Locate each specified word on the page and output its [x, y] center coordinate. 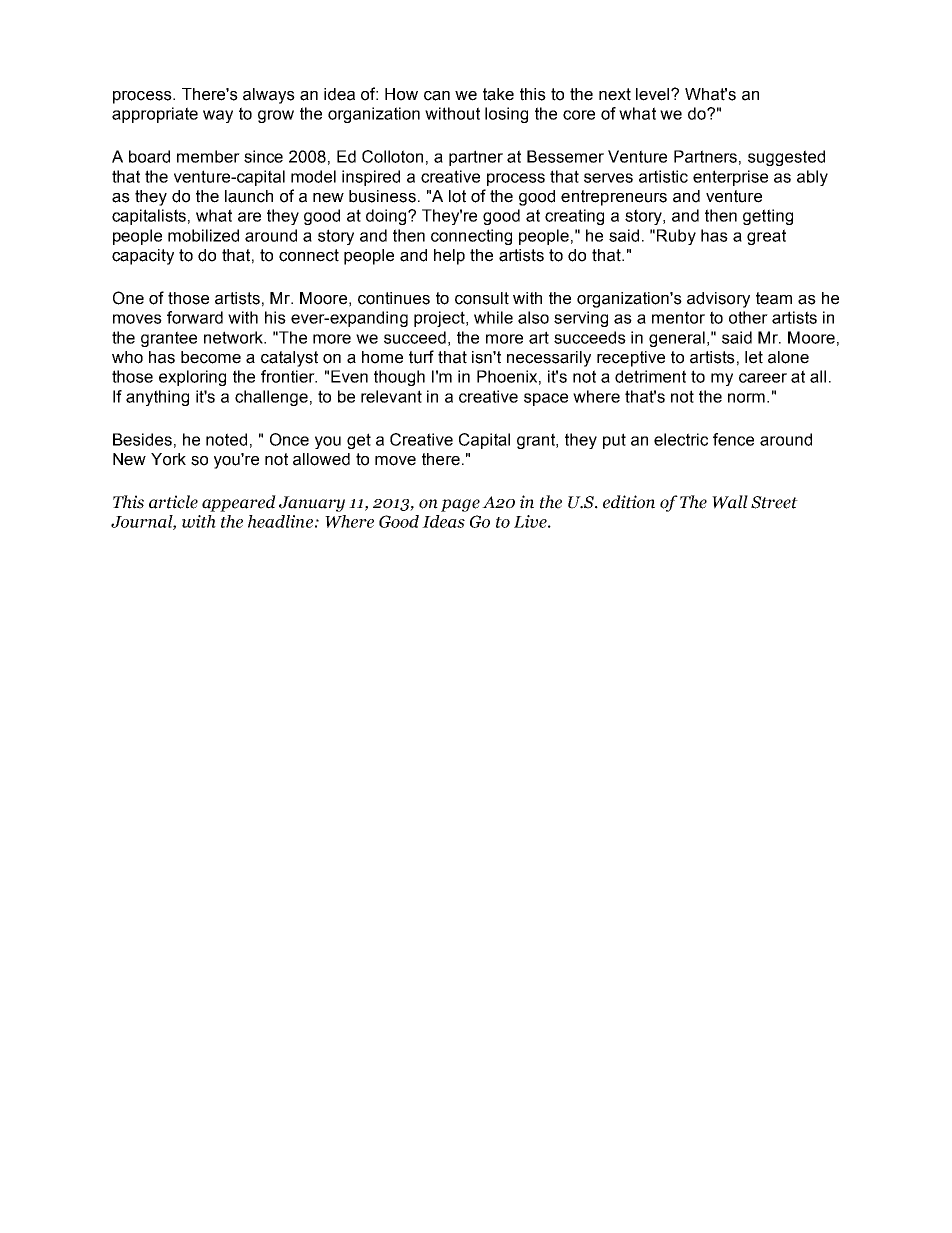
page [460, 505]
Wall [730, 502]
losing [506, 115]
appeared [239, 503]
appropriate [155, 115]
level [654, 94]
